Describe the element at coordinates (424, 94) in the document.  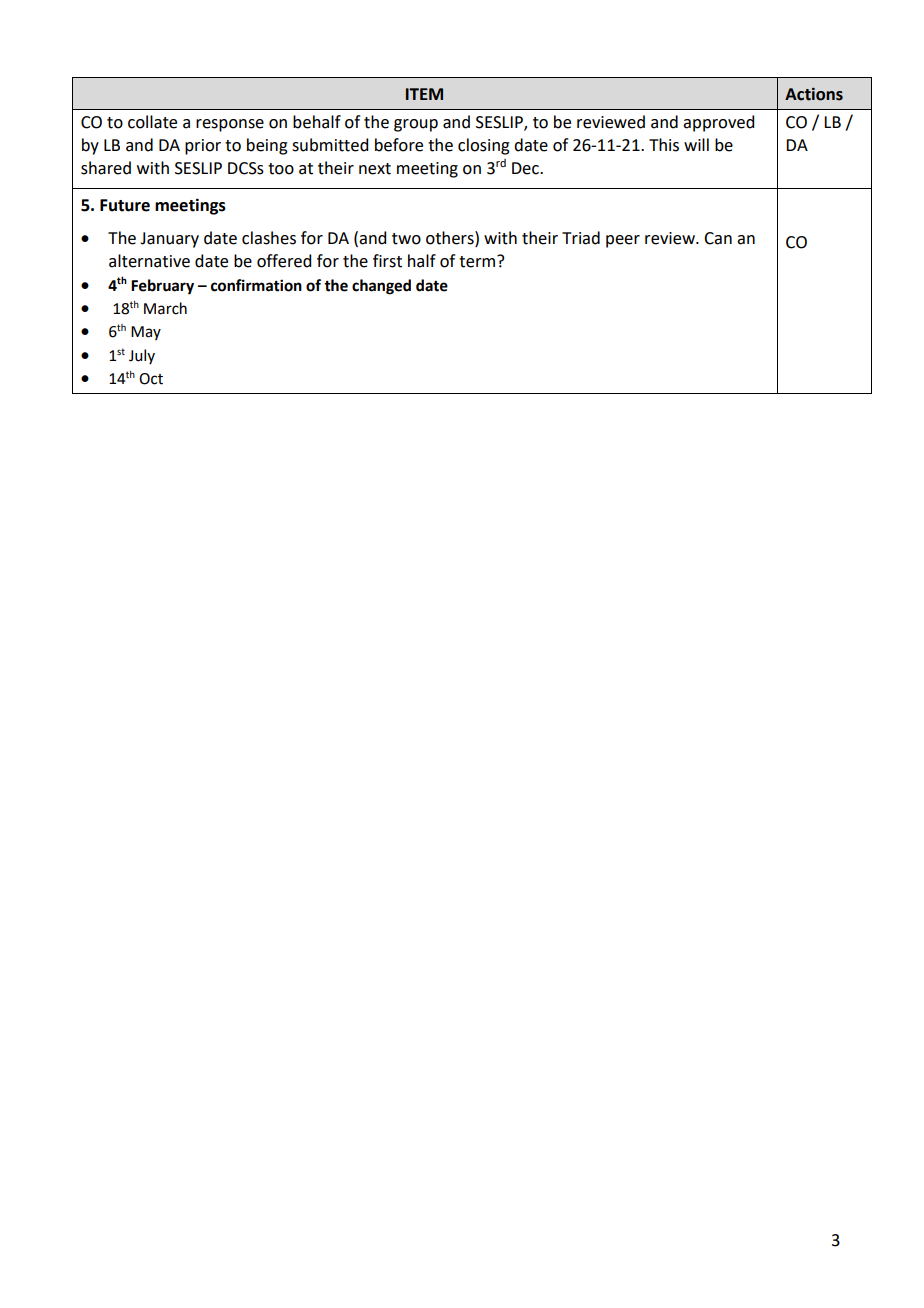
I see `ITEM` at that location.
